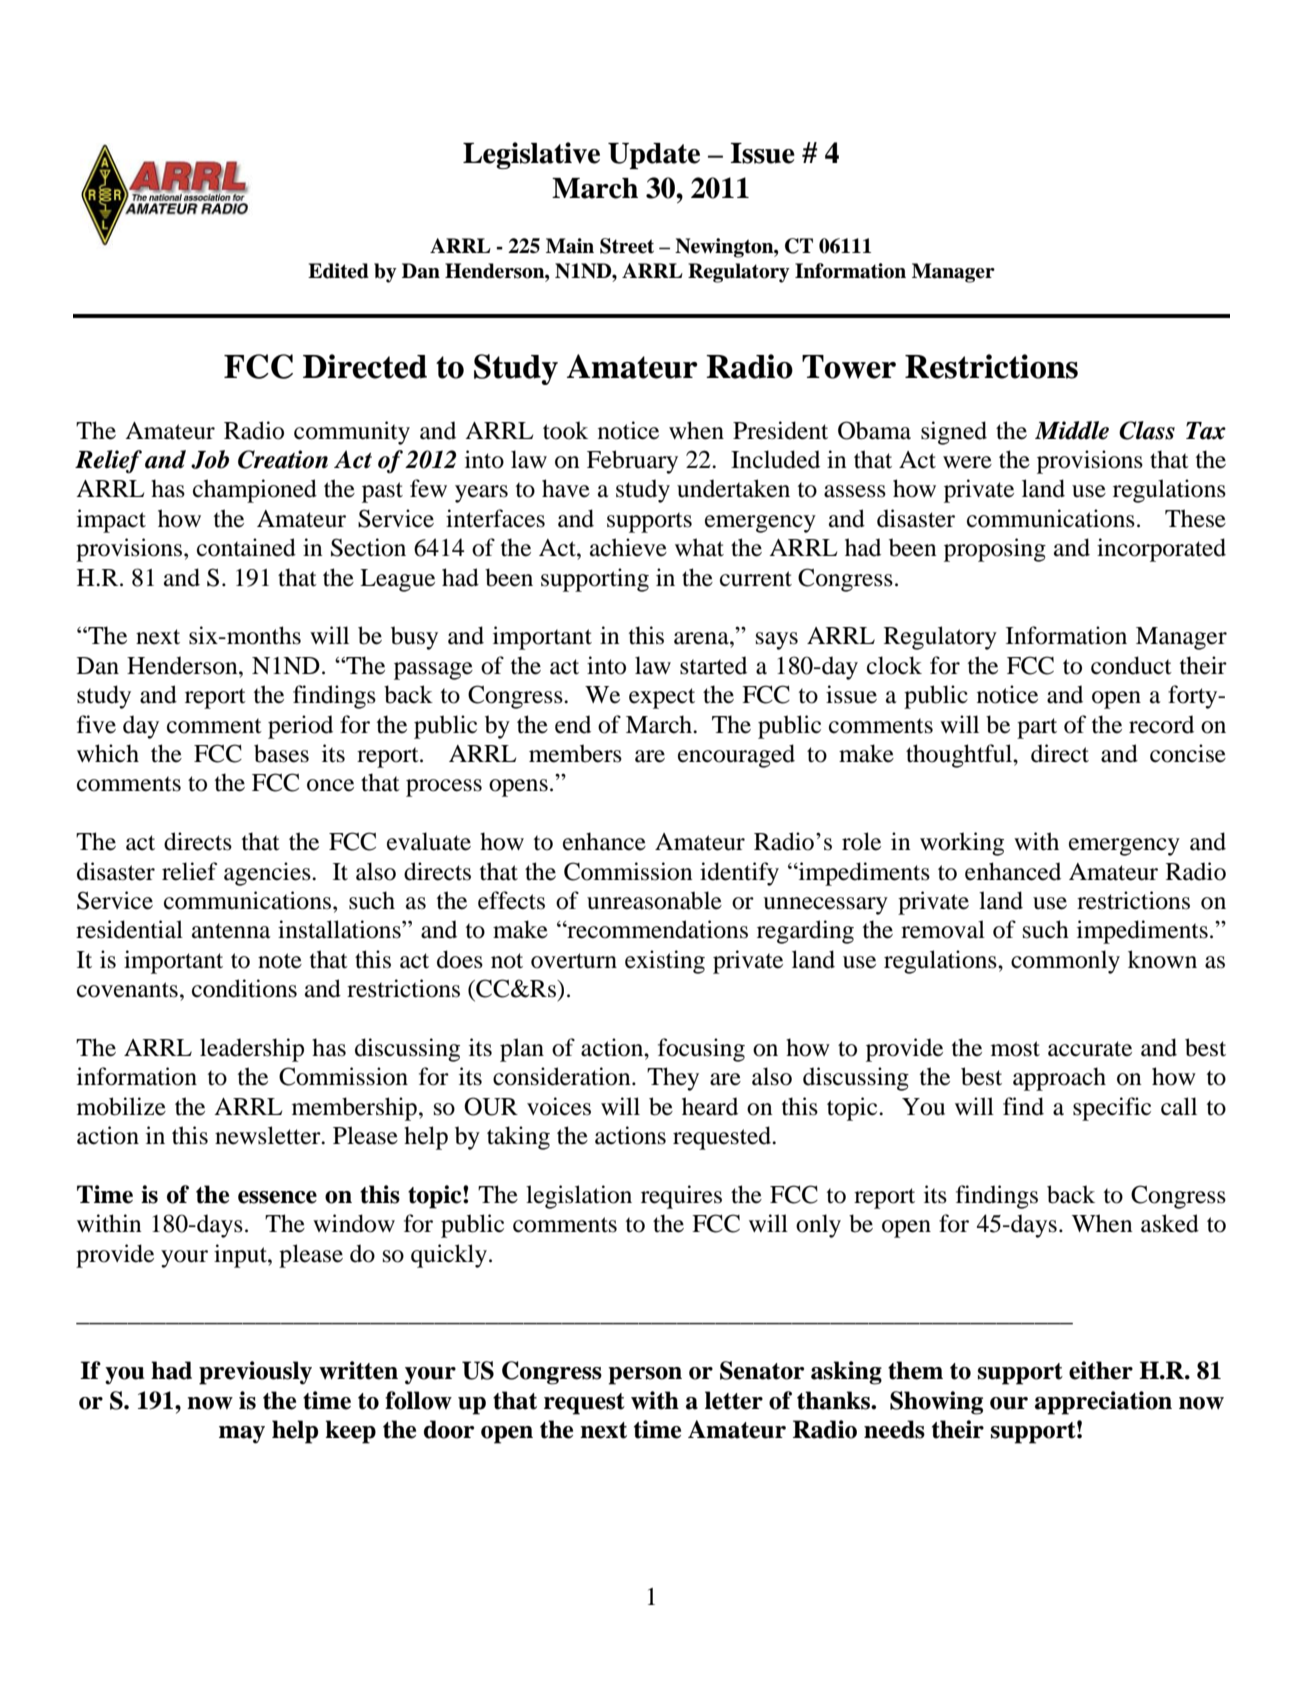 Image resolution: width=1303 pixels, height=1687 pixels. What do you see at coordinates (281, 753) in the screenshot?
I see `bases` at bounding box center [281, 753].
